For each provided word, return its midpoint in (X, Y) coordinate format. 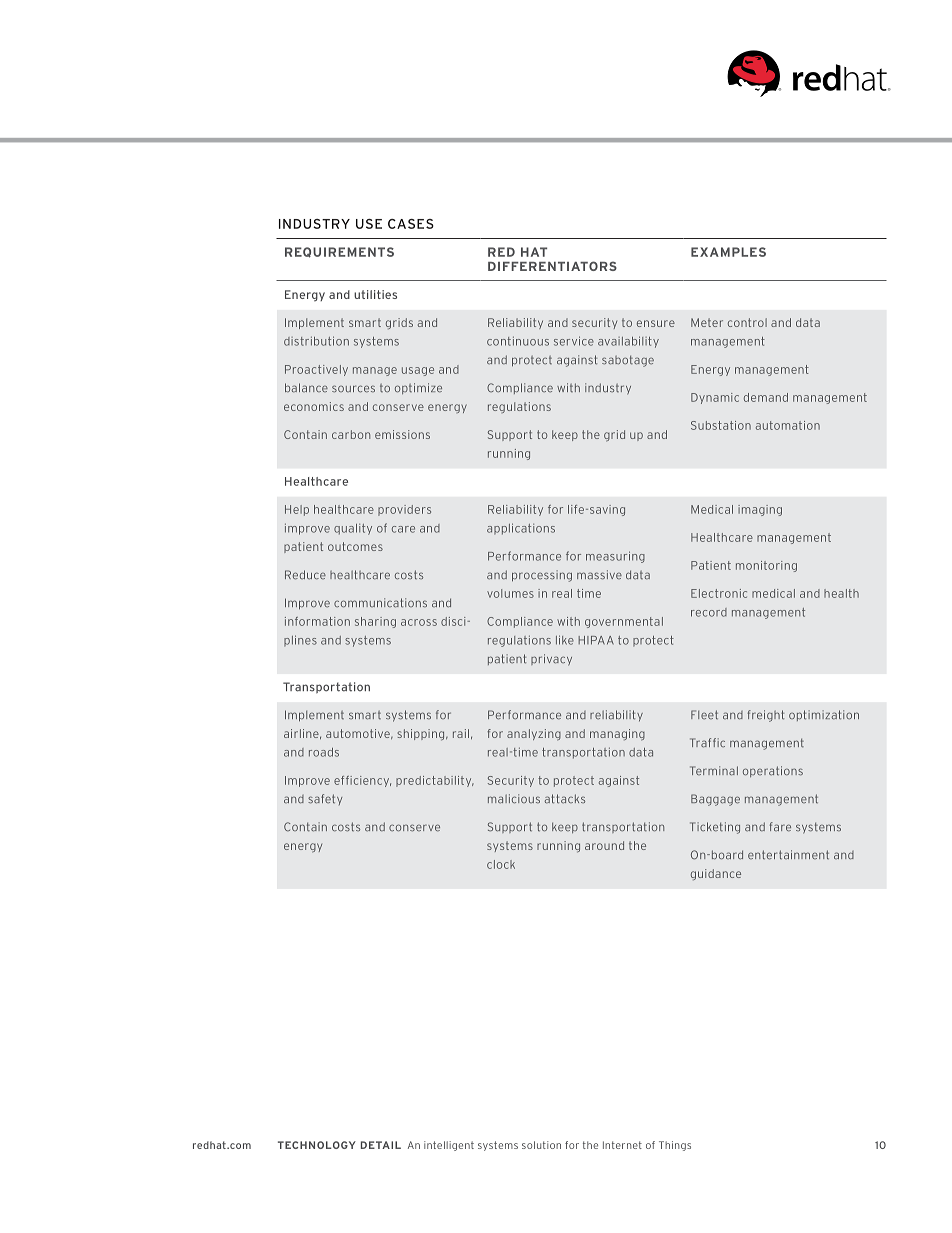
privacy (551, 660)
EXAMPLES (728, 252)
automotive (359, 734)
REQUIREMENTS (339, 252)
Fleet (704, 715)
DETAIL (381, 1145)
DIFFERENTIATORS (552, 266)
